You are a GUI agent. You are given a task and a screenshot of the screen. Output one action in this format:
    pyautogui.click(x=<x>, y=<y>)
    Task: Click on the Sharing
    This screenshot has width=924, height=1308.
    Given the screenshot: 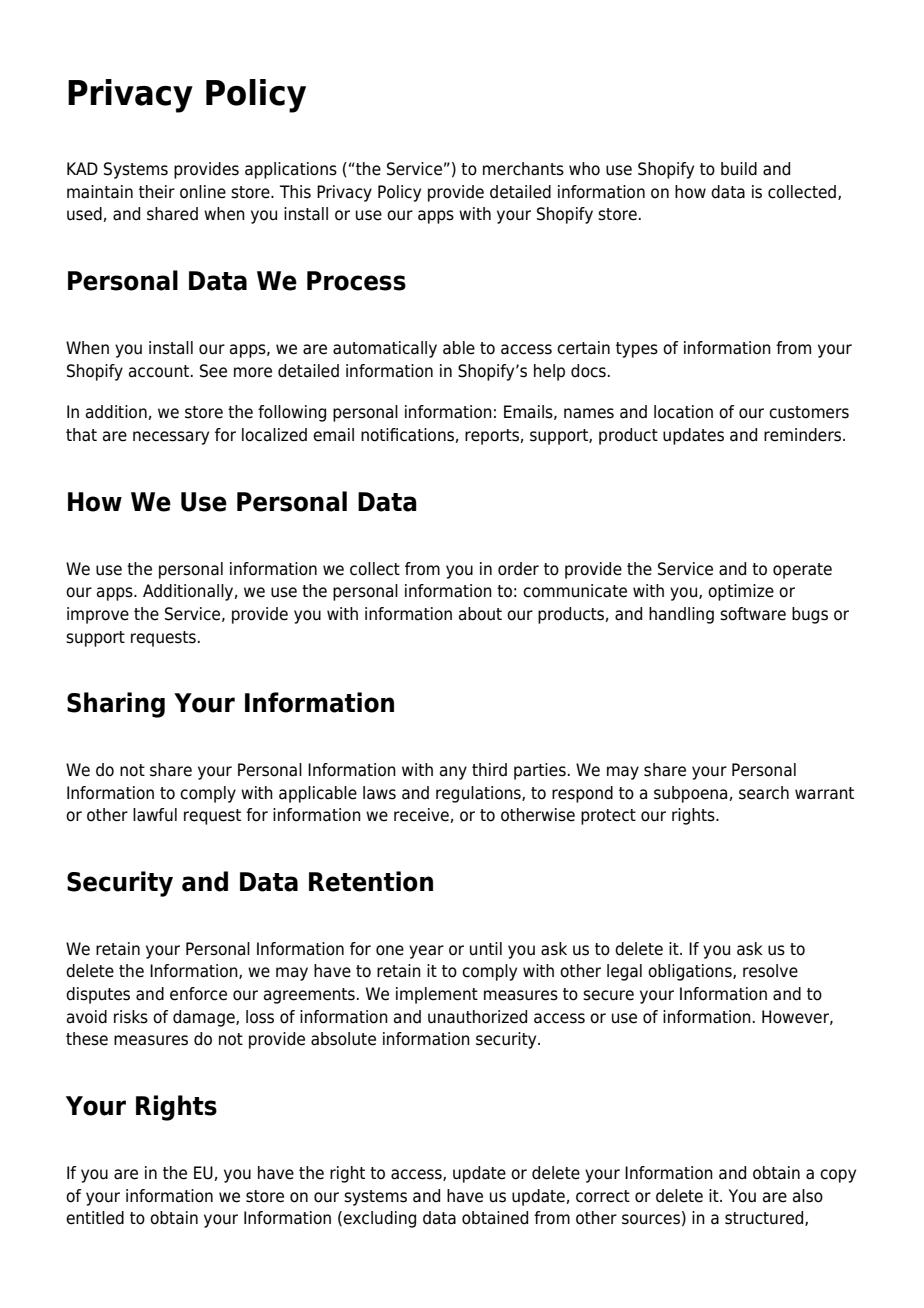 What is the action you would take?
    pyautogui.click(x=116, y=705)
